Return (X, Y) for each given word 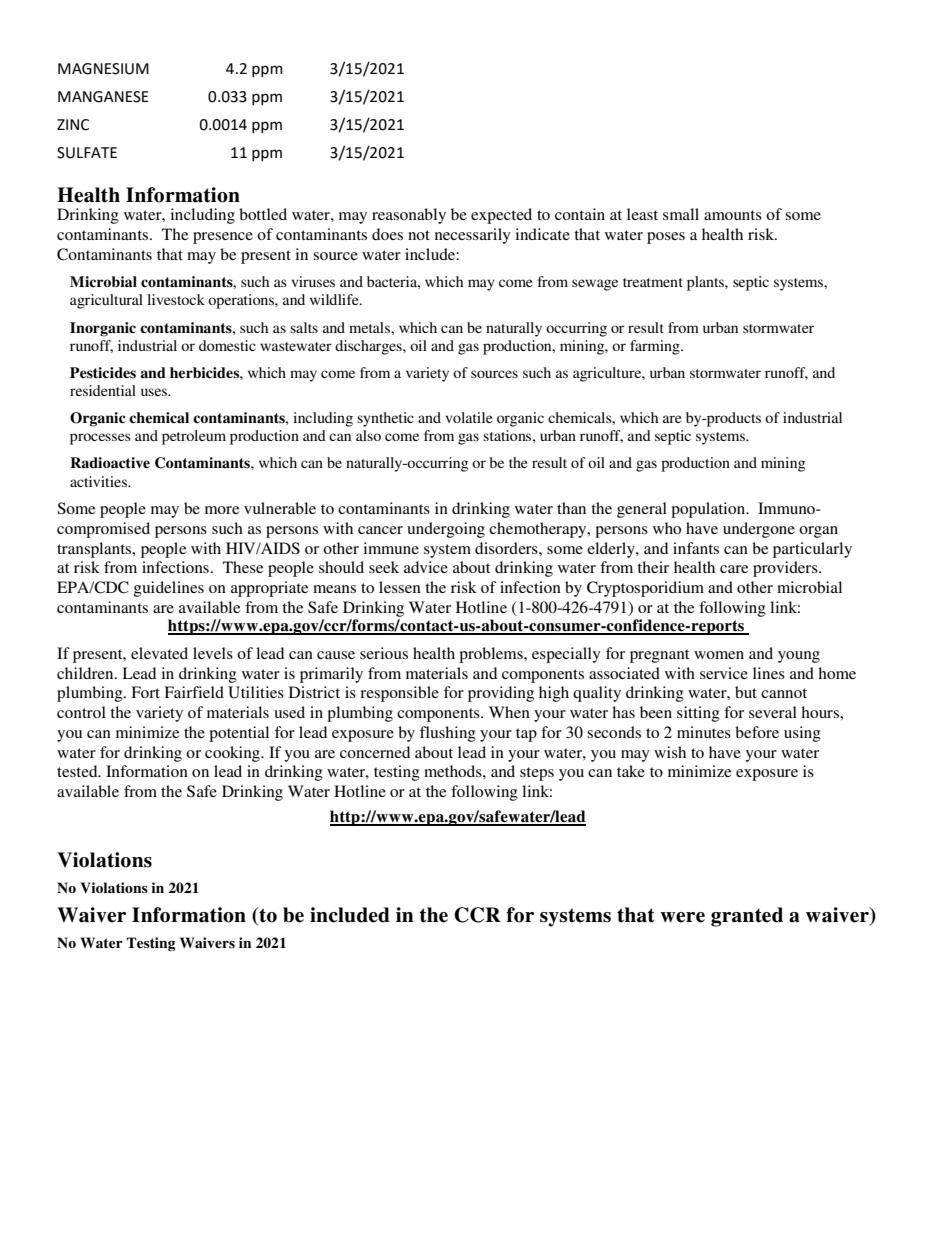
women (719, 655)
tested (78, 771)
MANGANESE (103, 97)
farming (656, 347)
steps (537, 774)
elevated (159, 653)
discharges (369, 347)
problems (492, 655)
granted (747, 917)
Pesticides (103, 373)
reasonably (409, 216)
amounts (733, 215)
